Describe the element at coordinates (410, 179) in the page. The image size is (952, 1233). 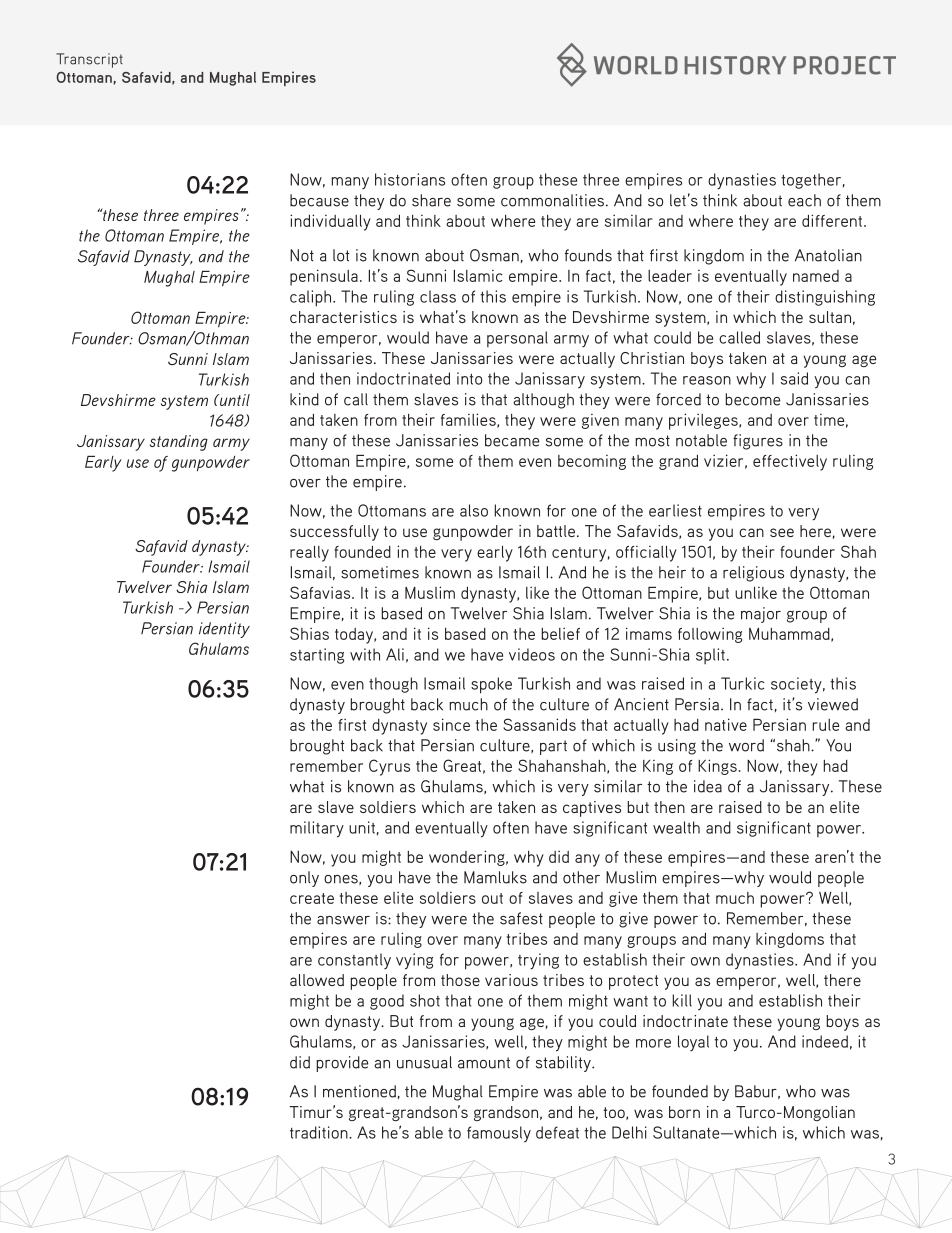
I see `historians` at that location.
